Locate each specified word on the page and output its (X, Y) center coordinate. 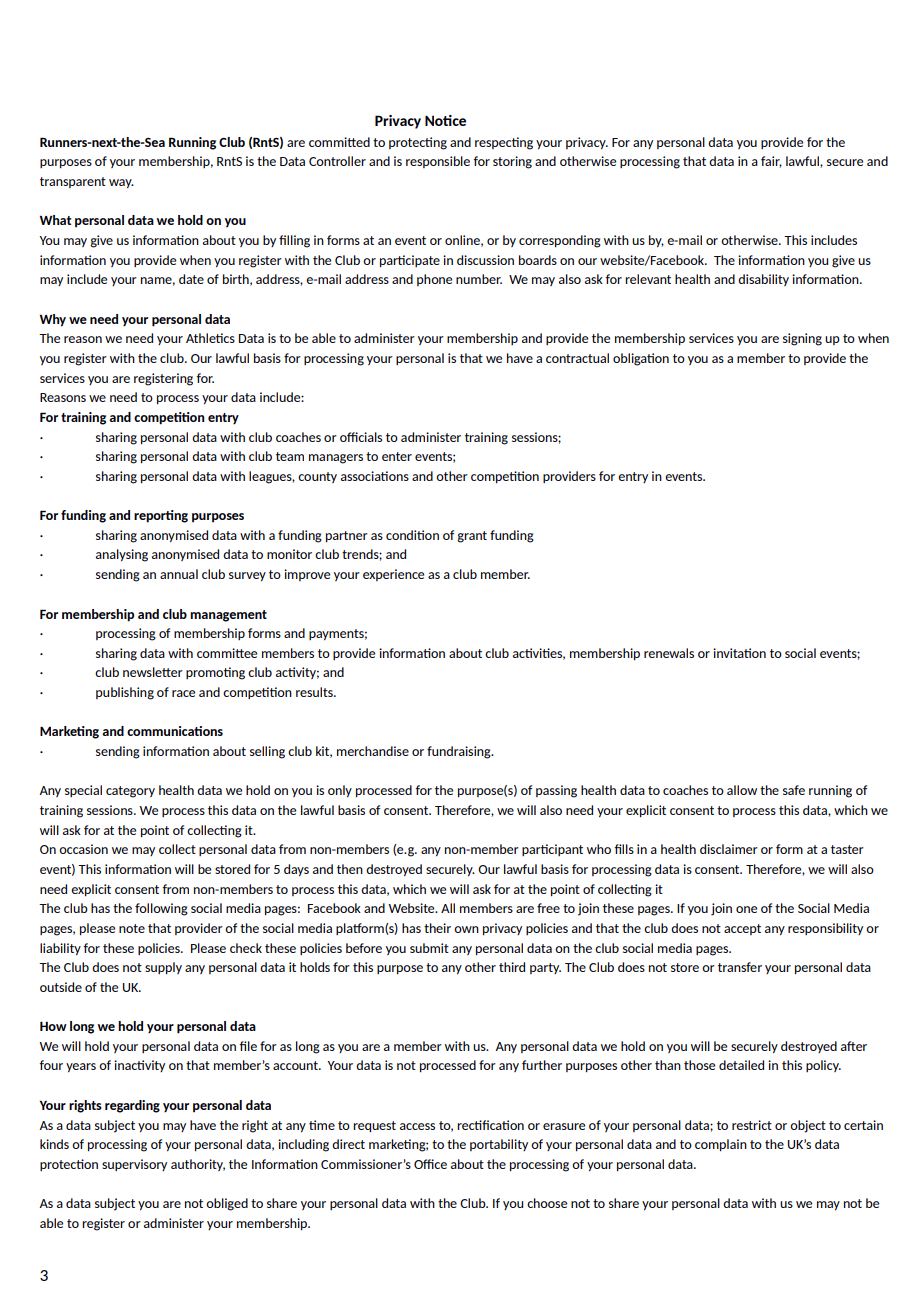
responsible (438, 162)
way (121, 183)
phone (434, 280)
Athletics (210, 338)
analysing (122, 555)
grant (472, 537)
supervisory (134, 1165)
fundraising (460, 752)
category (130, 792)
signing (802, 339)
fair (771, 162)
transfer (740, 967)
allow (742, 790)
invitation (739, 653)
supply (163, 968)
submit (429, 948)
